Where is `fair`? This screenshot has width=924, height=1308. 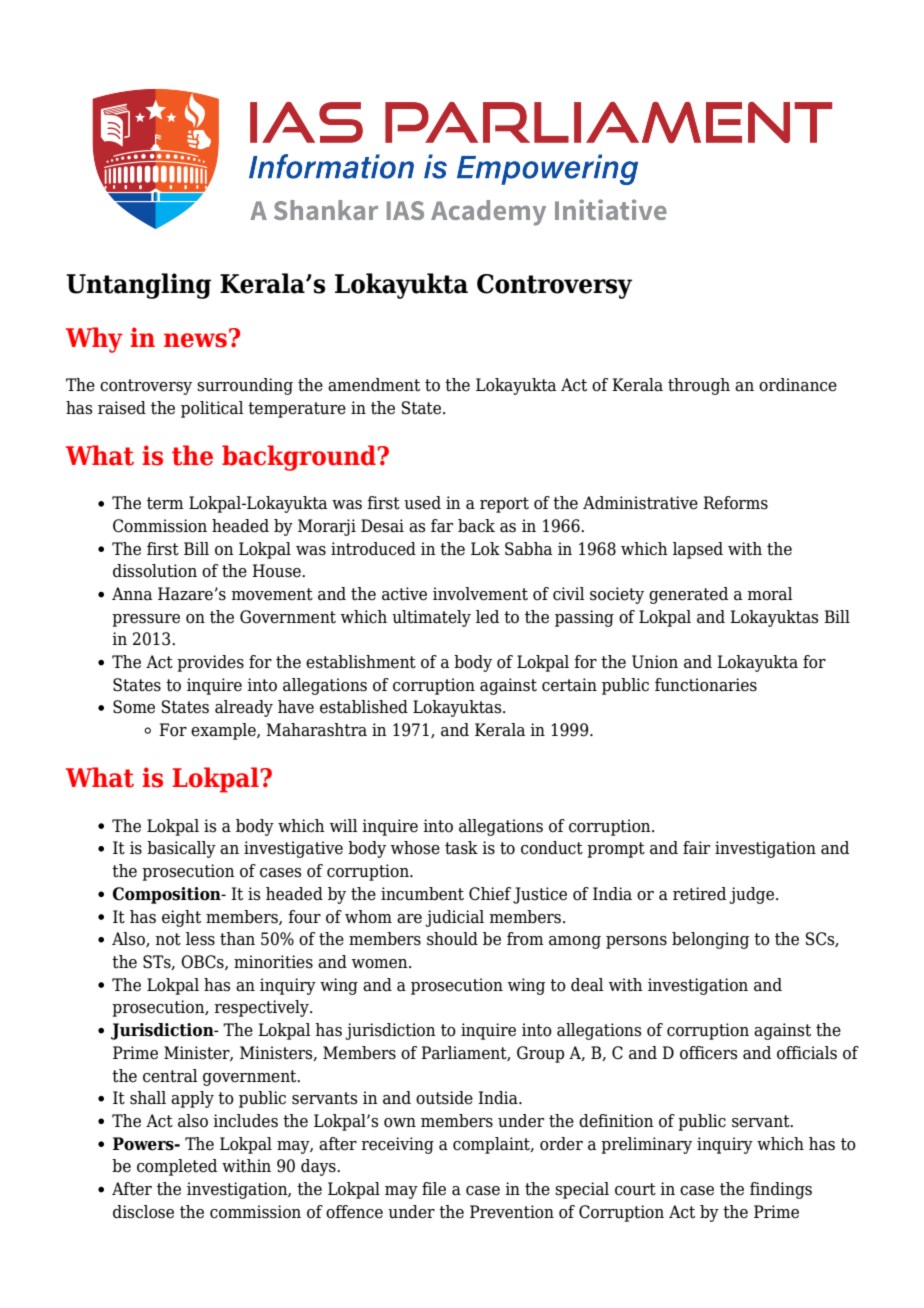 fair is located at coordinates (696, 848).
